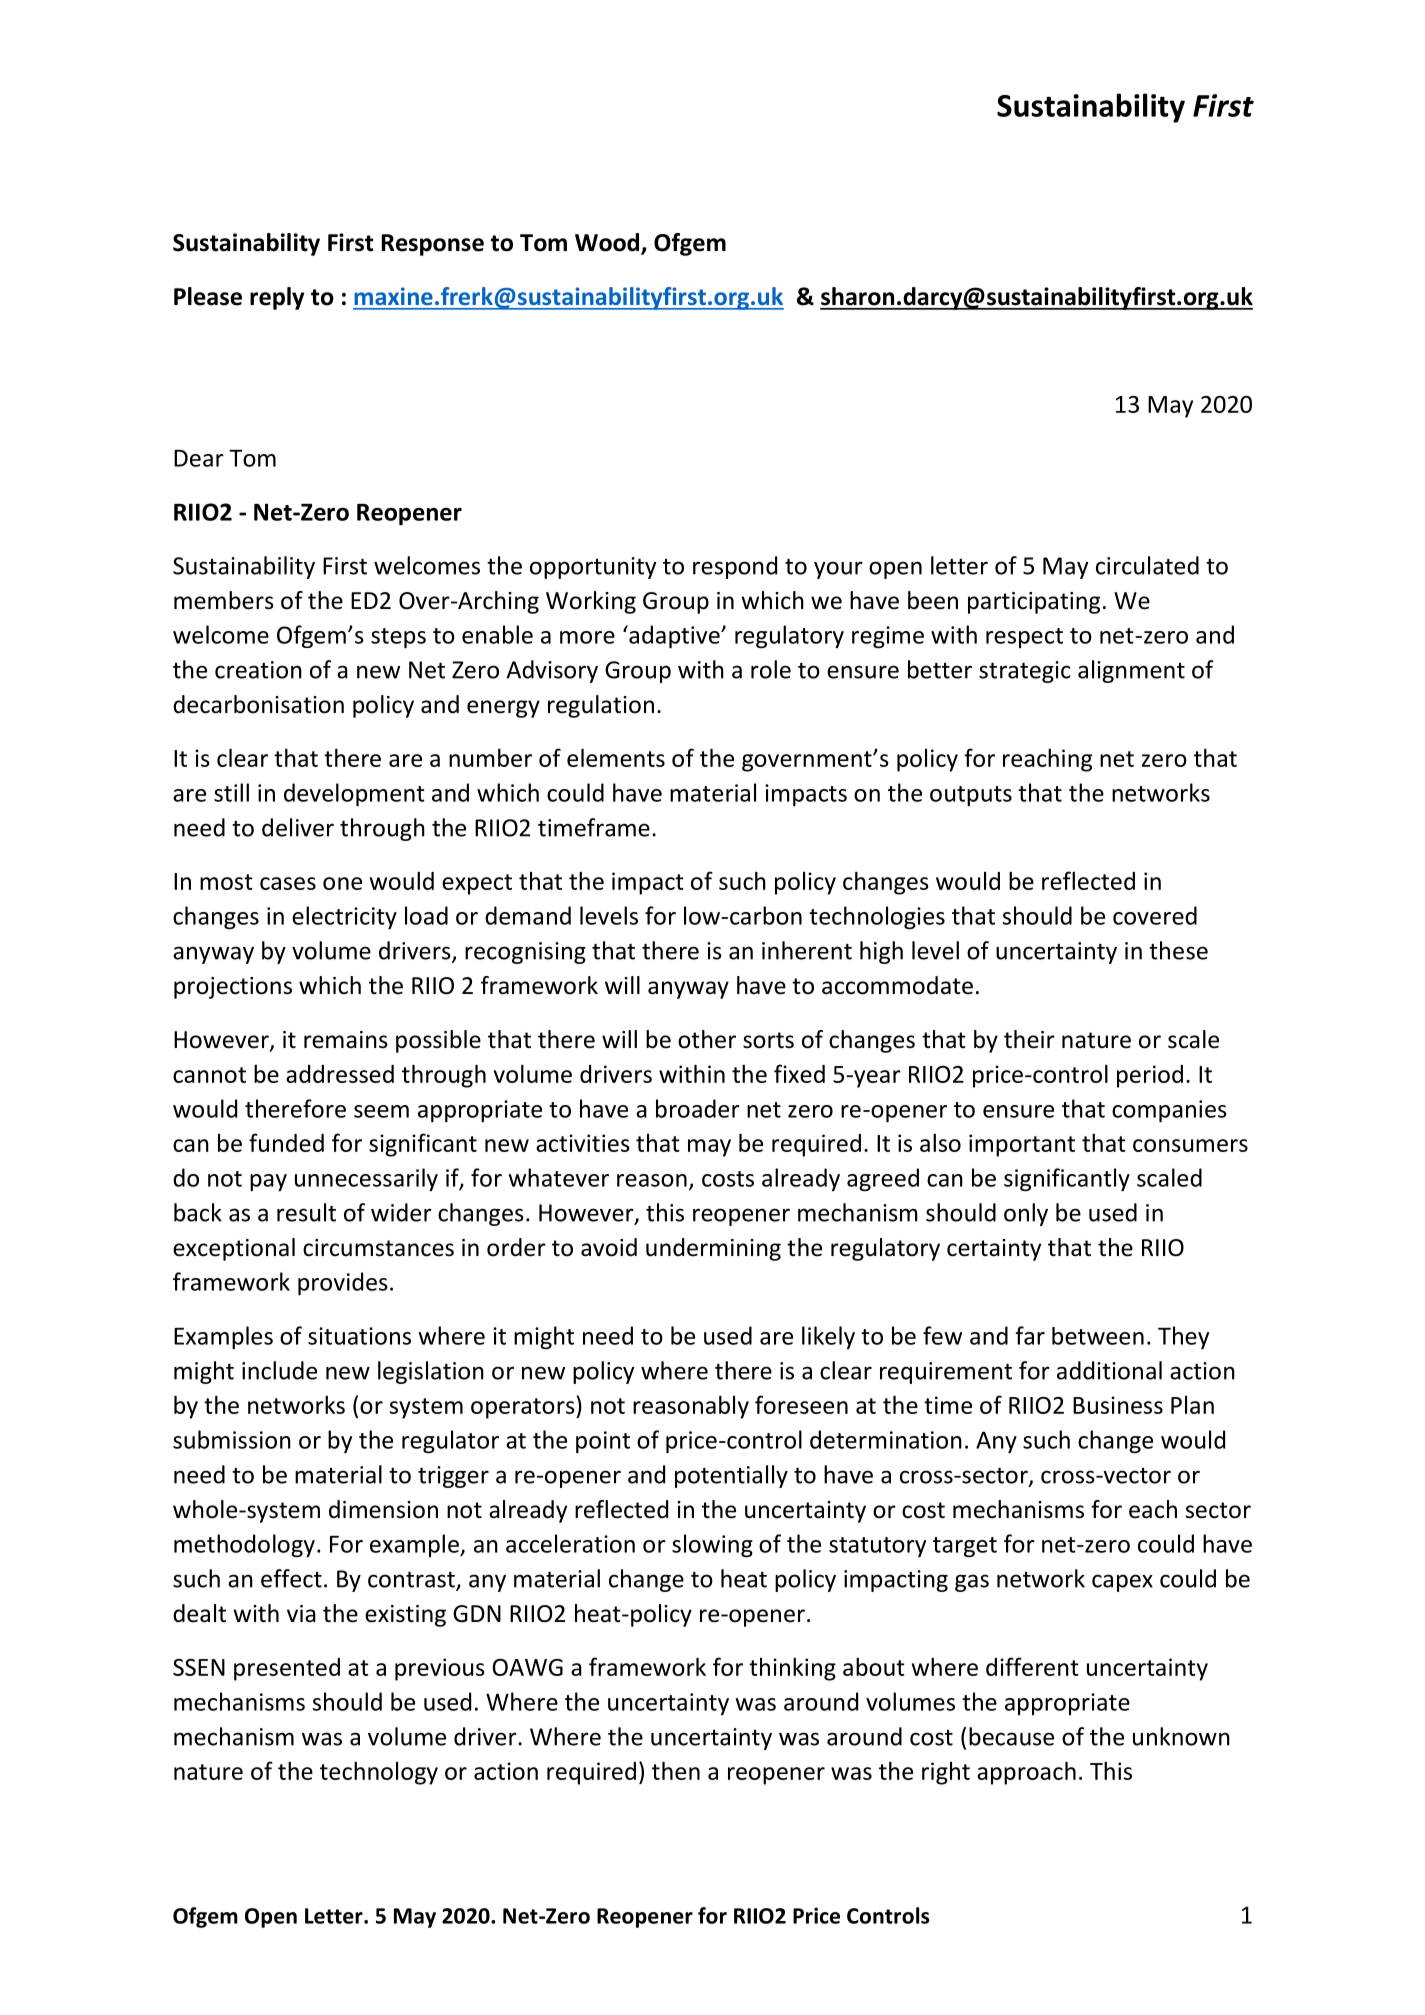 This document has width=1425, height=2015. I want to click on Wood, so click(608, 243).
